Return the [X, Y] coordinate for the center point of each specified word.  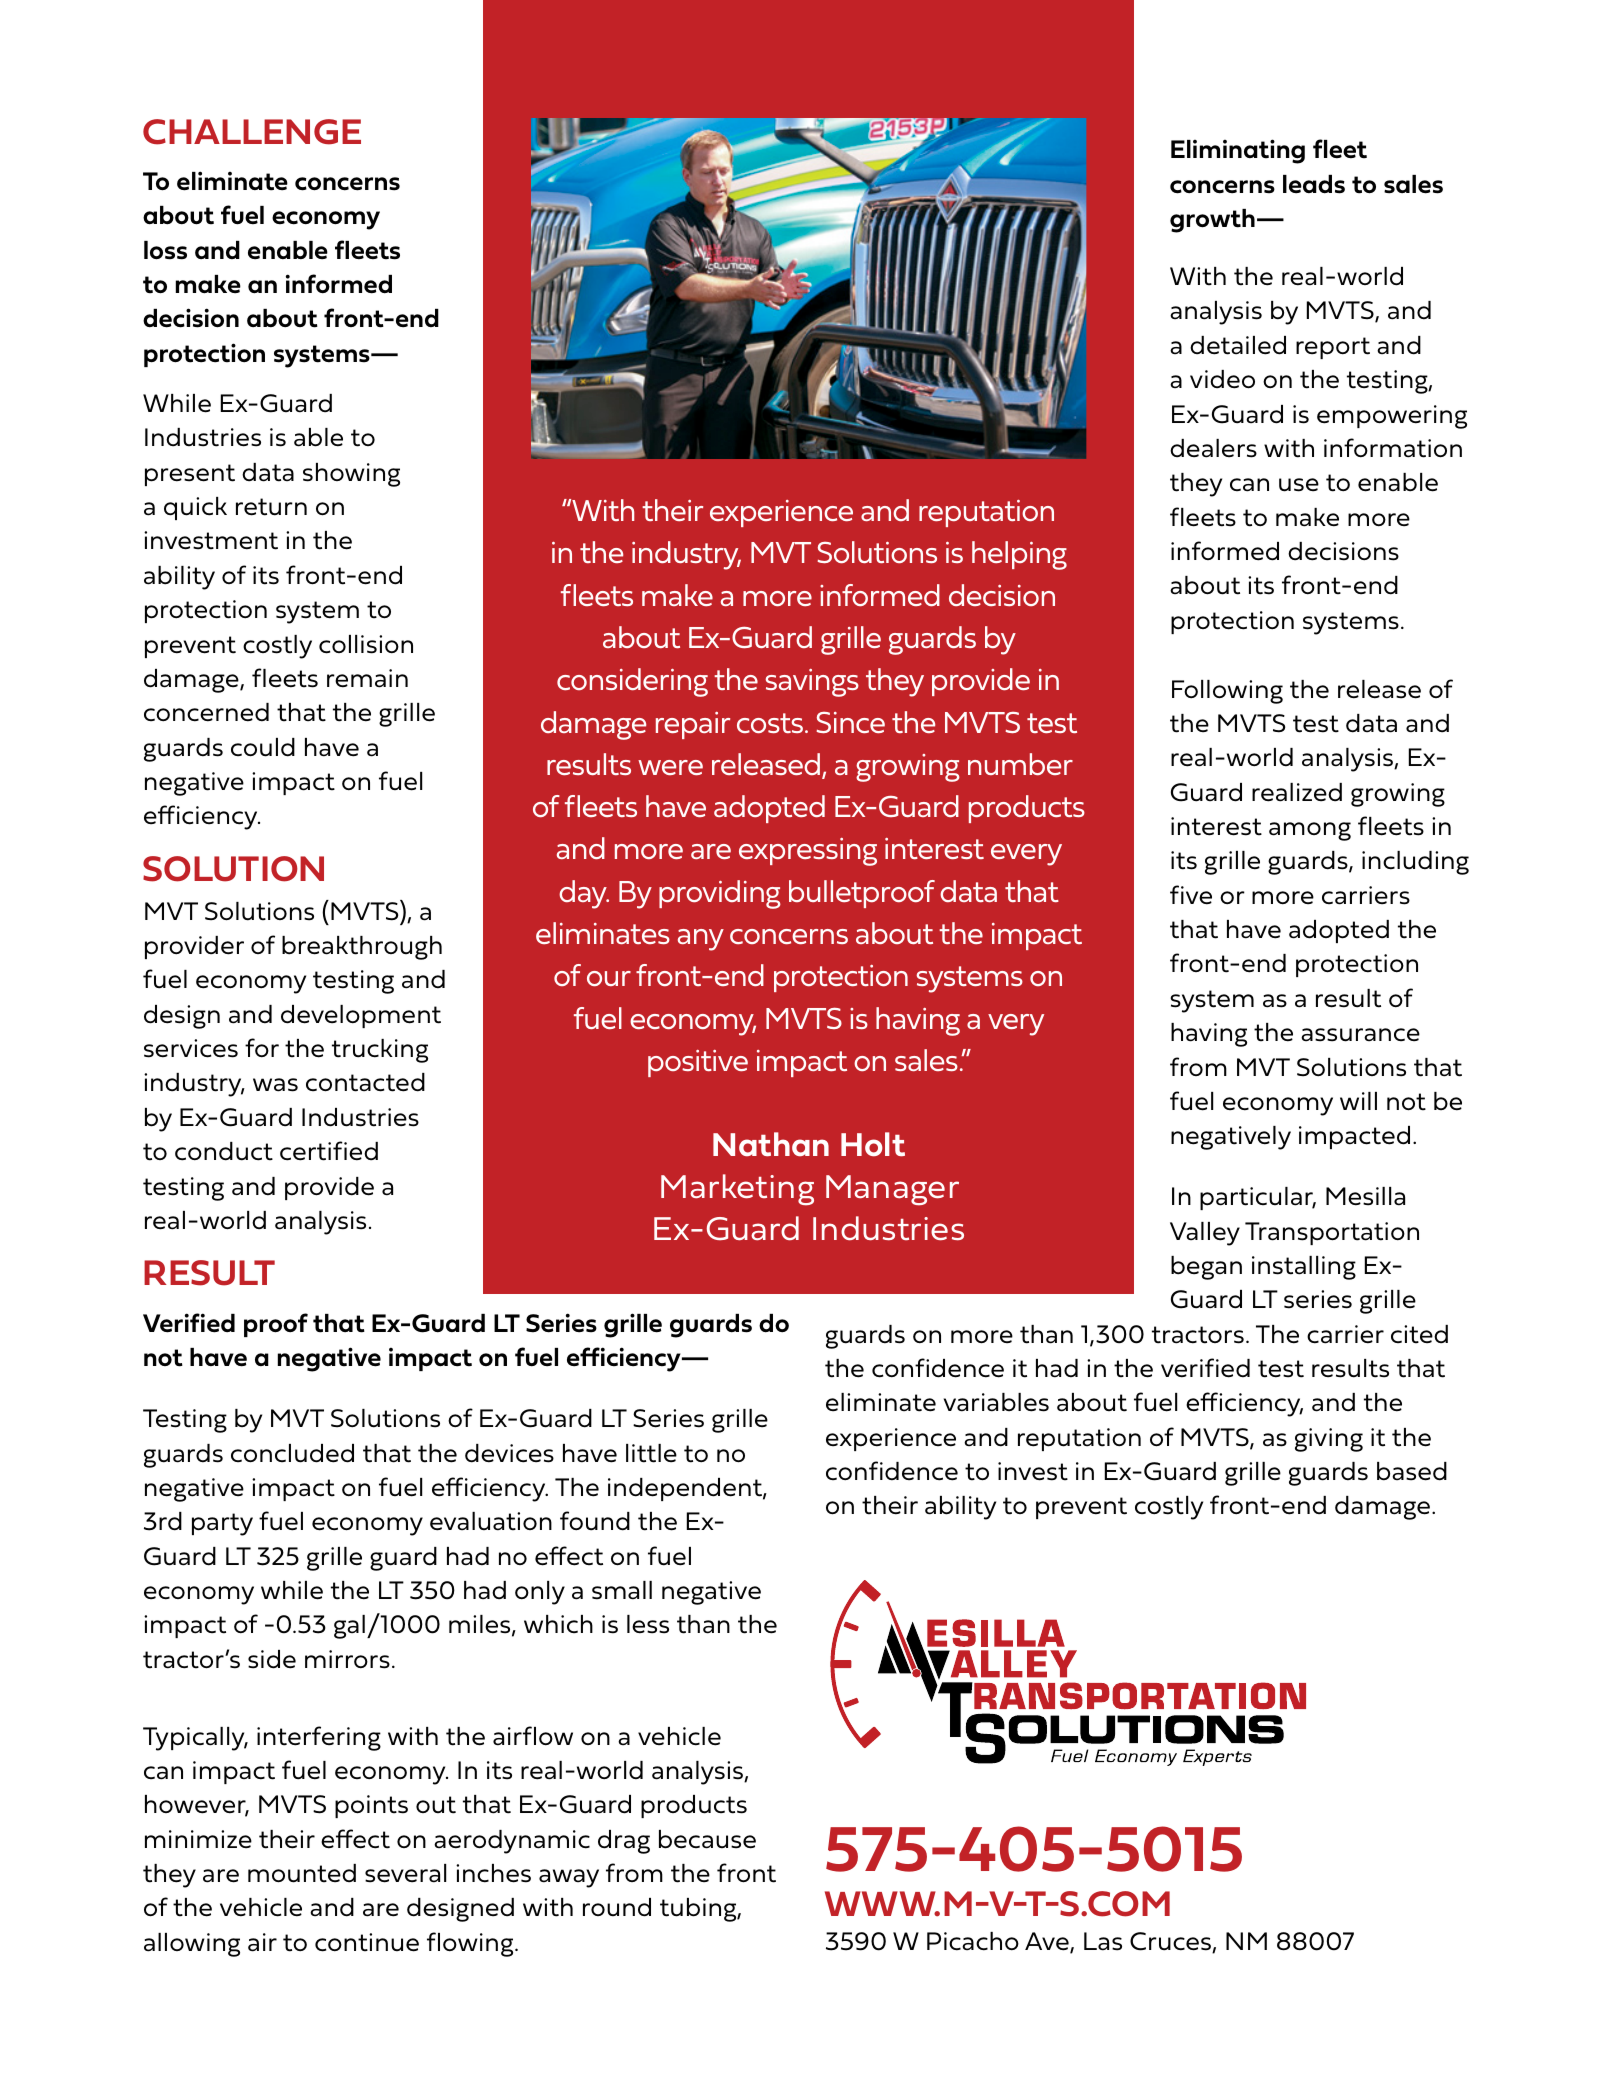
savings [812, 683]
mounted [302, 1873]
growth [1212, 221]
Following [1227, 692]
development [361, 1016]
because [707, 1839]
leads [1314, 184]
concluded [292, 1453]
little [651, 1453]
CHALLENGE [252, 132]
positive [698, 1063]
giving [1329, 1440]
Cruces [1171, 1942]
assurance [1360, 1035]
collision [366, 644]
